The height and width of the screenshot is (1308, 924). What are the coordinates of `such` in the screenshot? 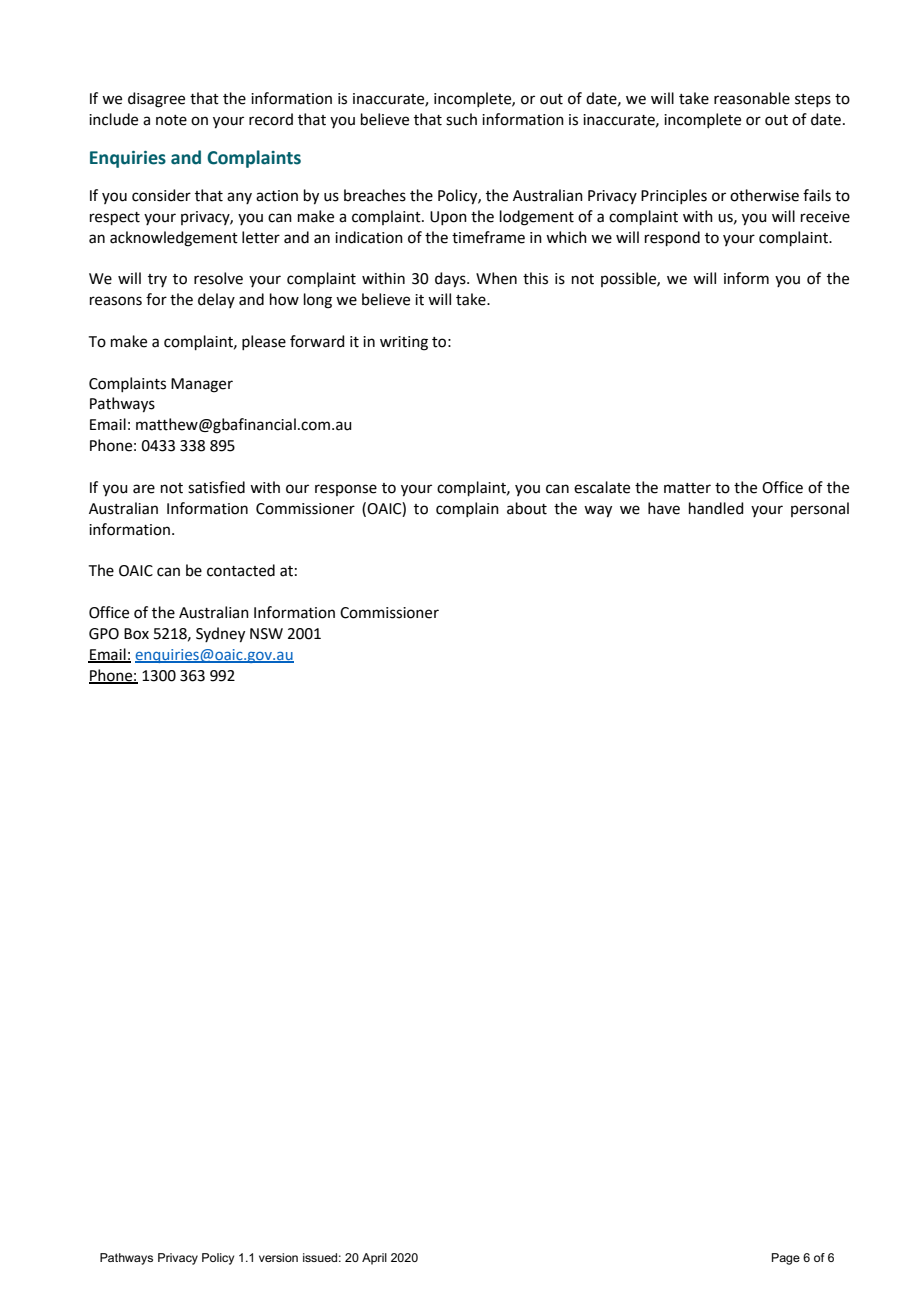 It's located at (461, 119).
